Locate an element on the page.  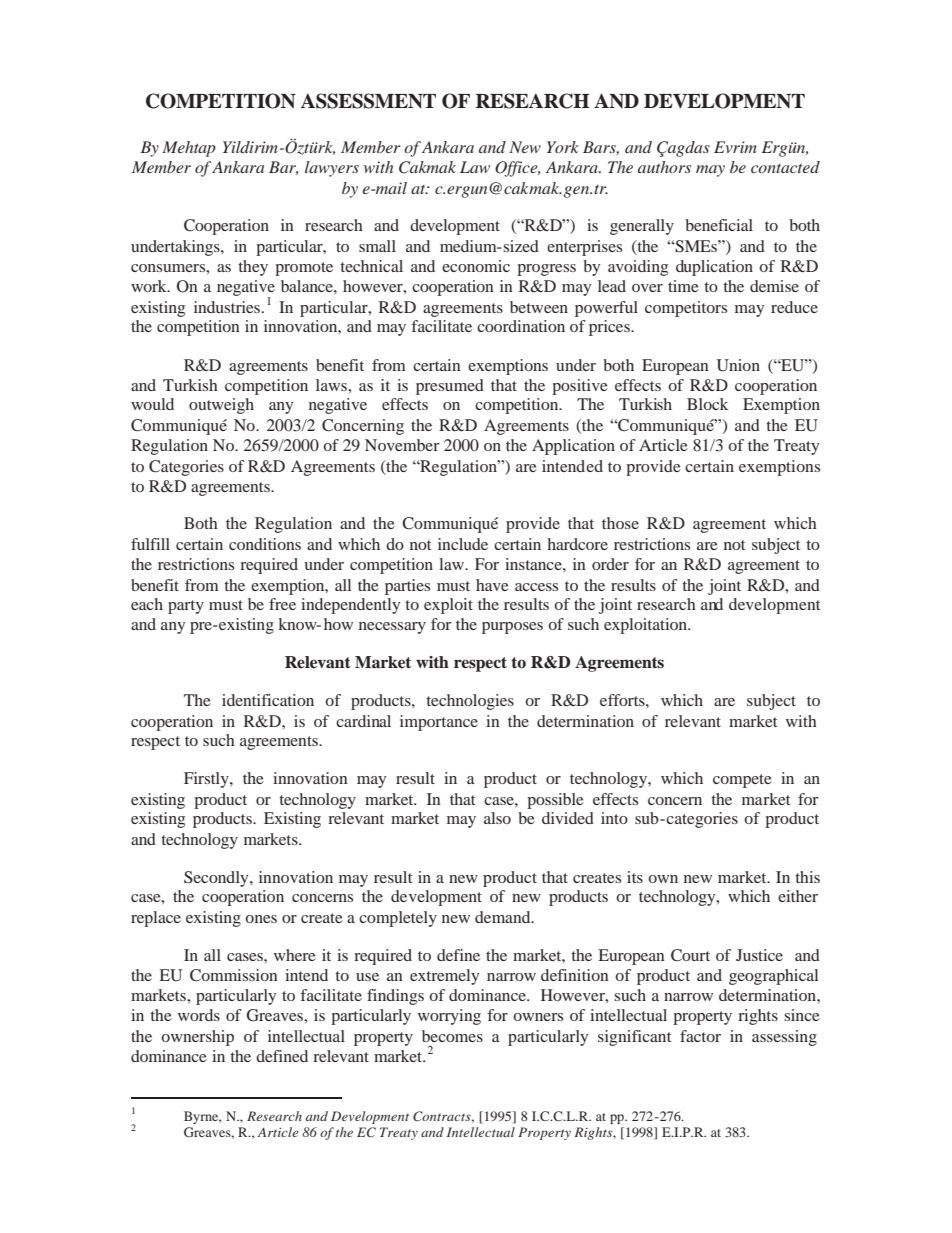
words is located at coordinates (199, 1015).
